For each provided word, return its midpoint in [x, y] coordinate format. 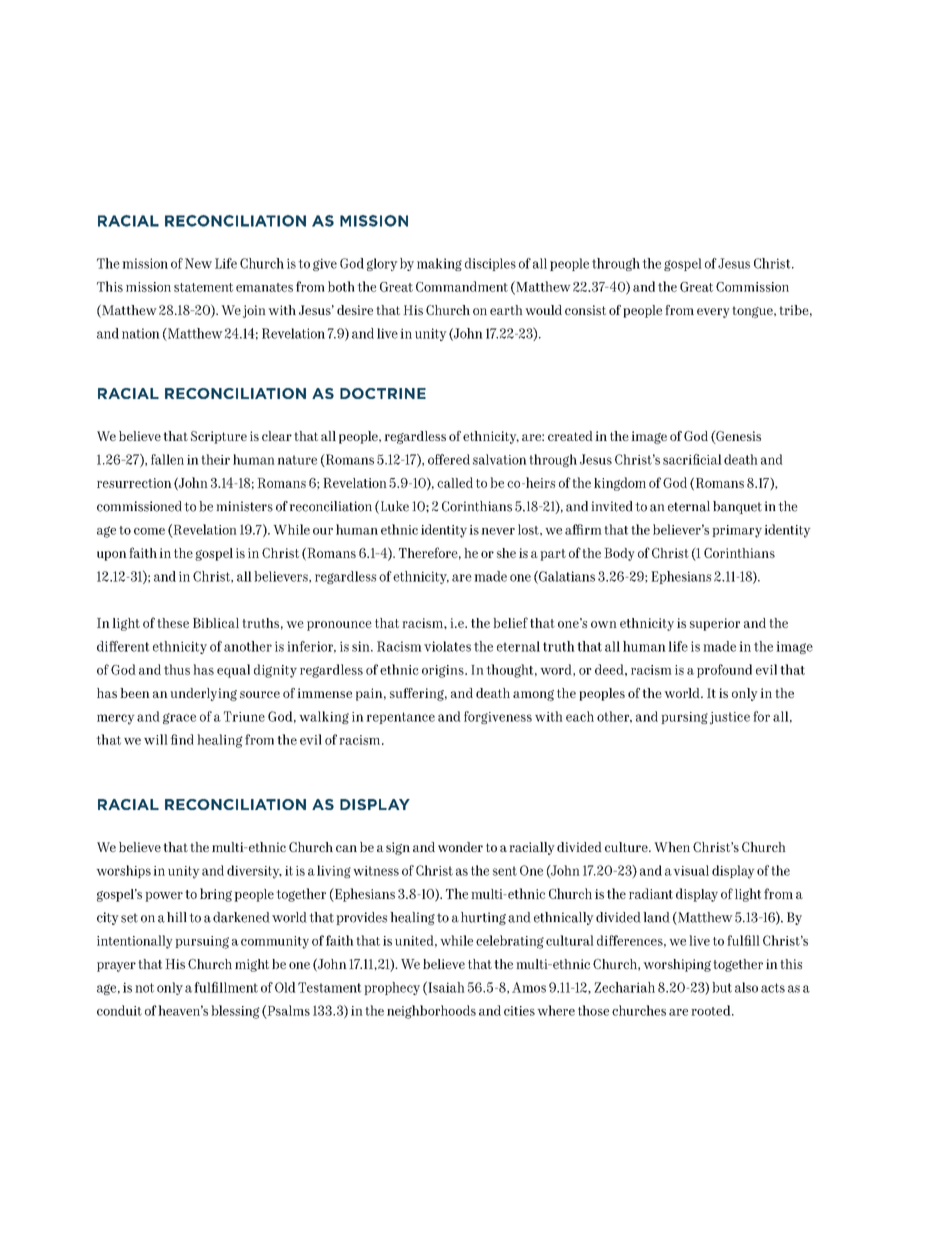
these [173, 623]
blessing [236, 1012]
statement [203, 287]
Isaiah [445, 988]
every [713, 313]
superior [715, 624]
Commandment [462, 286]
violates [447, 646]
